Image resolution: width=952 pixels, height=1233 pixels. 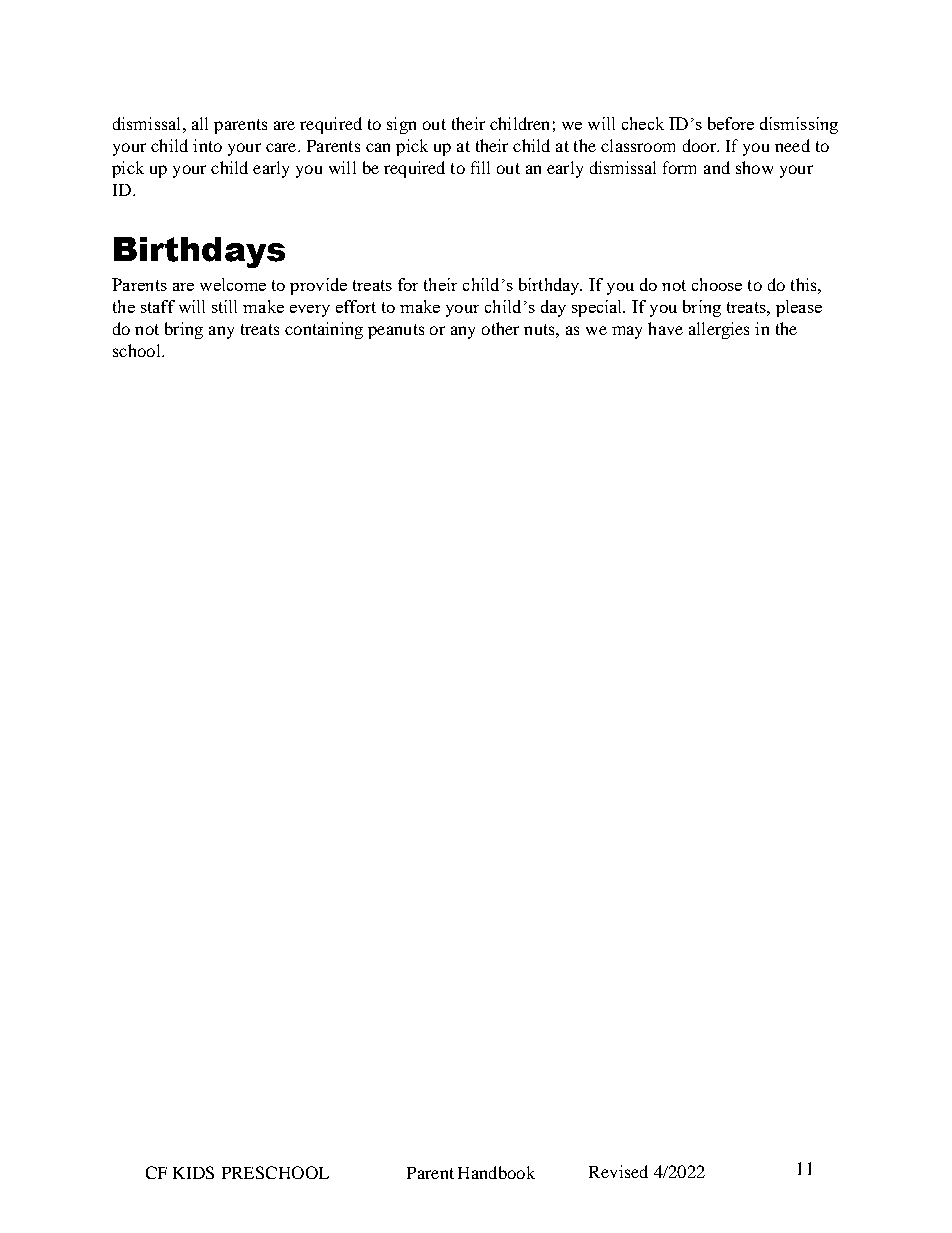 I want to click on Handbook, so click(x=496, y=1172).
